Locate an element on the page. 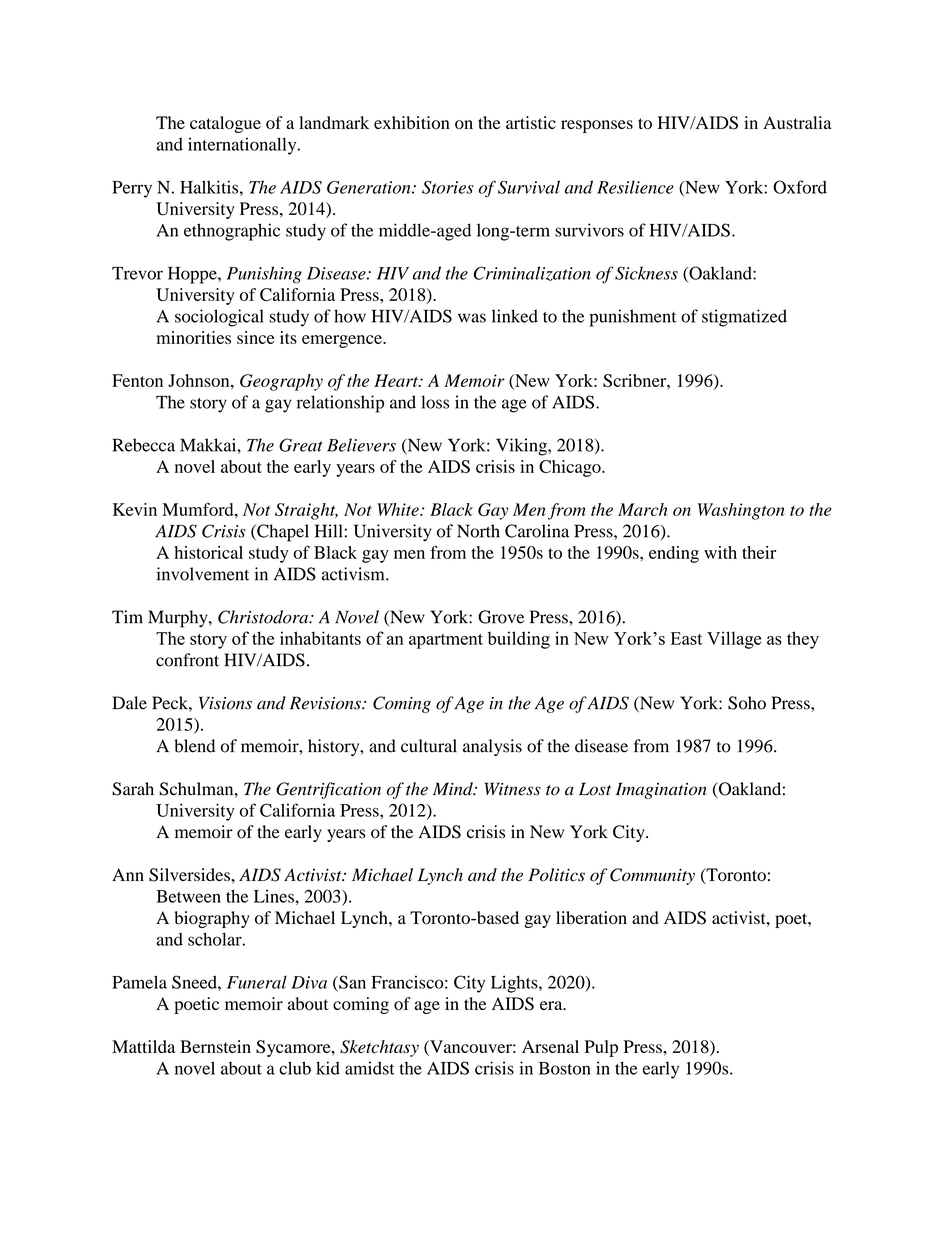  Grove is located at coordinates (501, 617).
